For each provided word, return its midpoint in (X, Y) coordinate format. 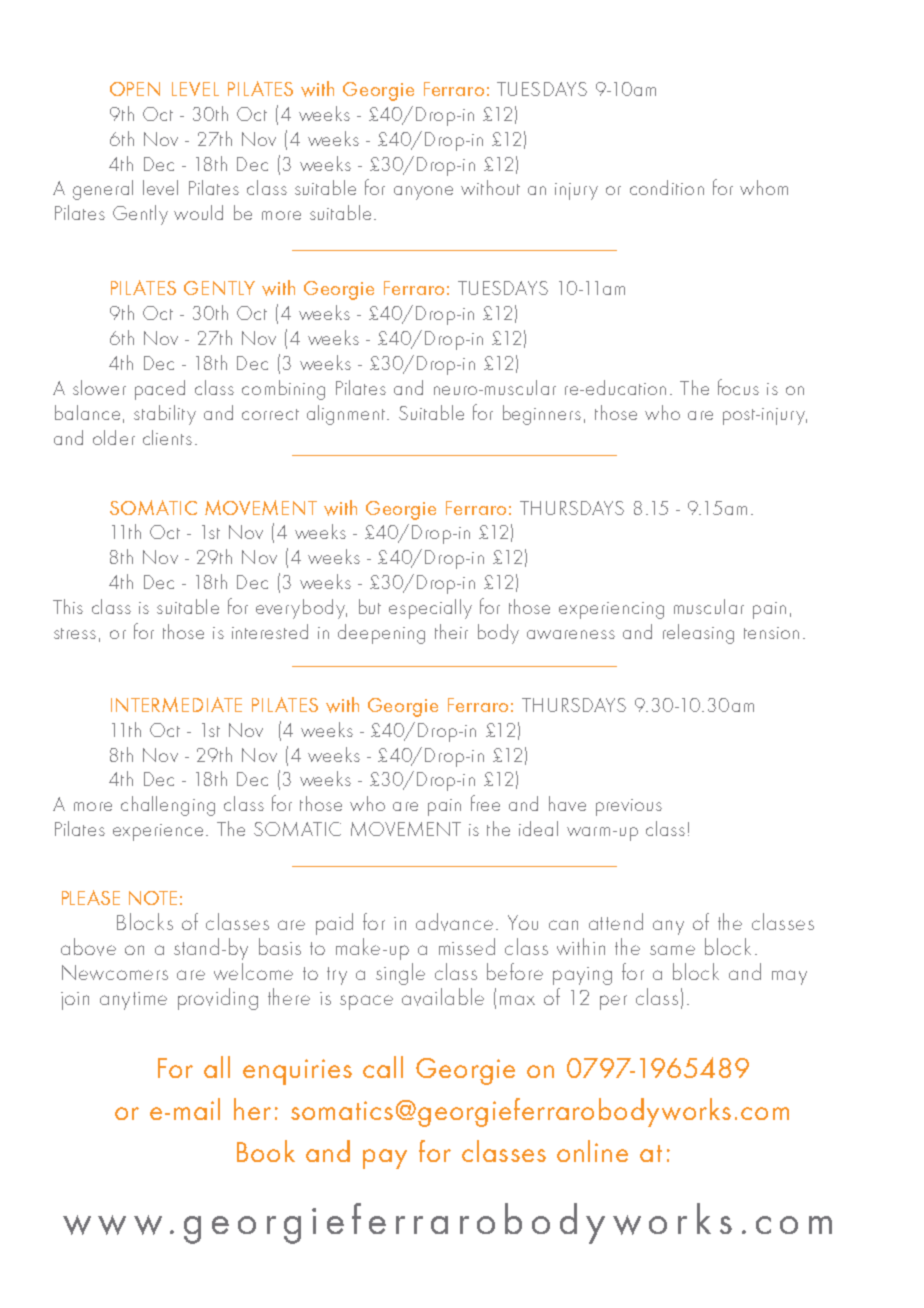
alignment (347, 415)
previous (629, 807)
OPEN (135, 89)
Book (266, 1151)
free (485, 803)
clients (167, 437)
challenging (168, 806)
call (383, 1067)
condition (667, 187)
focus (738, 387)
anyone (423, 193)
